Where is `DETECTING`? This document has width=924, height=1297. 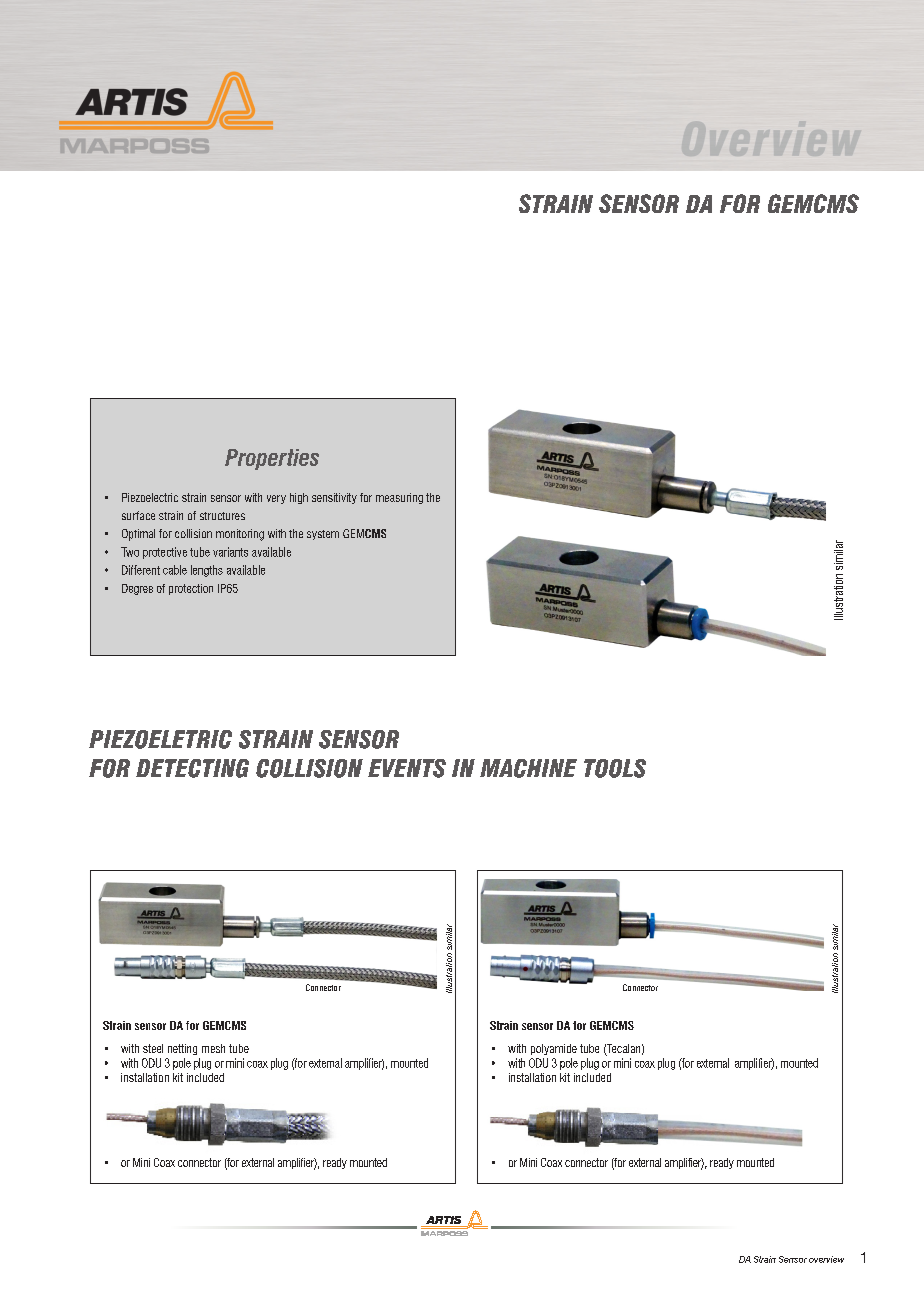 DETECTING is located at coordinates (192, 768).
